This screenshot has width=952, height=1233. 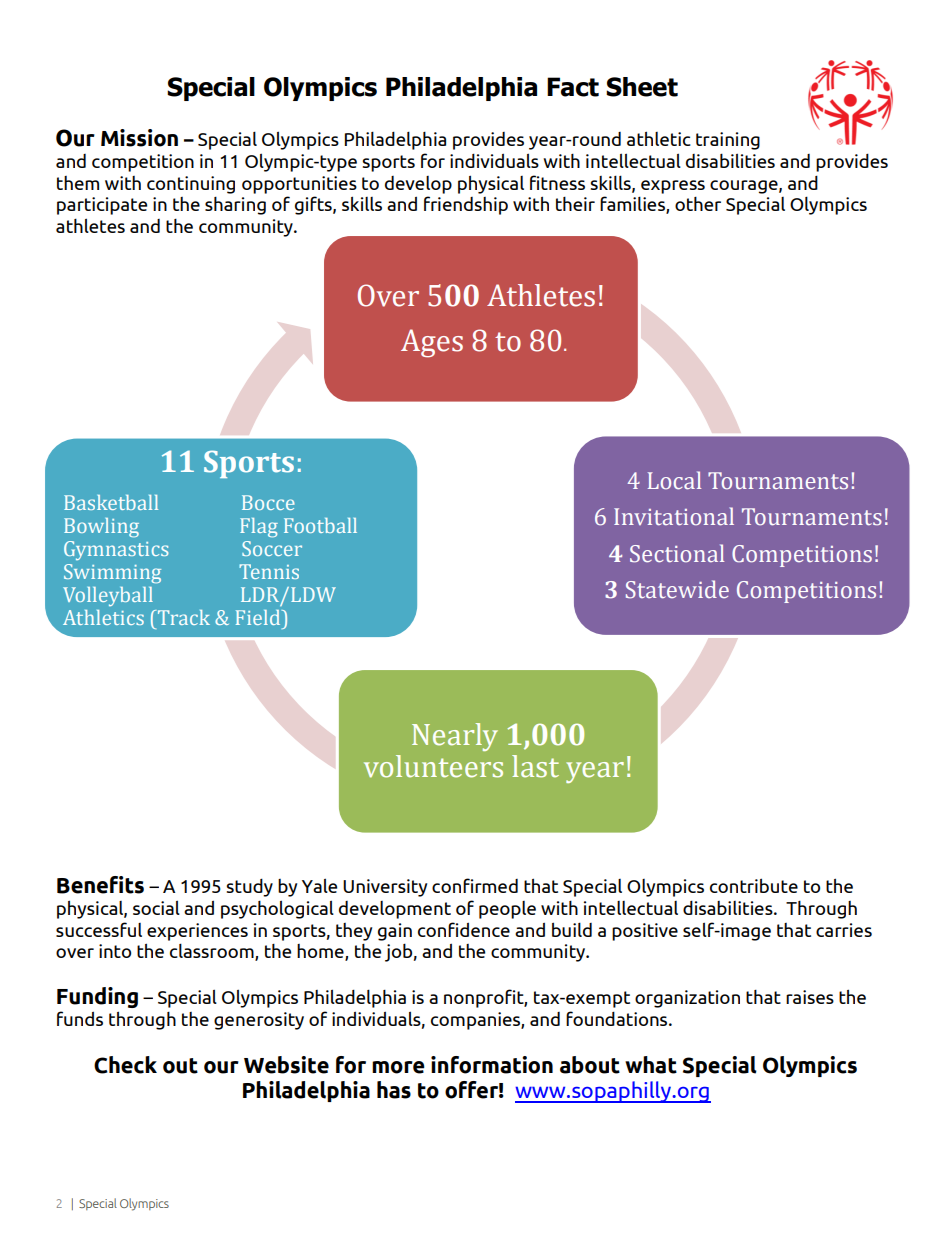 What do you see at coordinates (492, 1065) in the screenshot?
I see `information` at bounding box center [492, 1065].
